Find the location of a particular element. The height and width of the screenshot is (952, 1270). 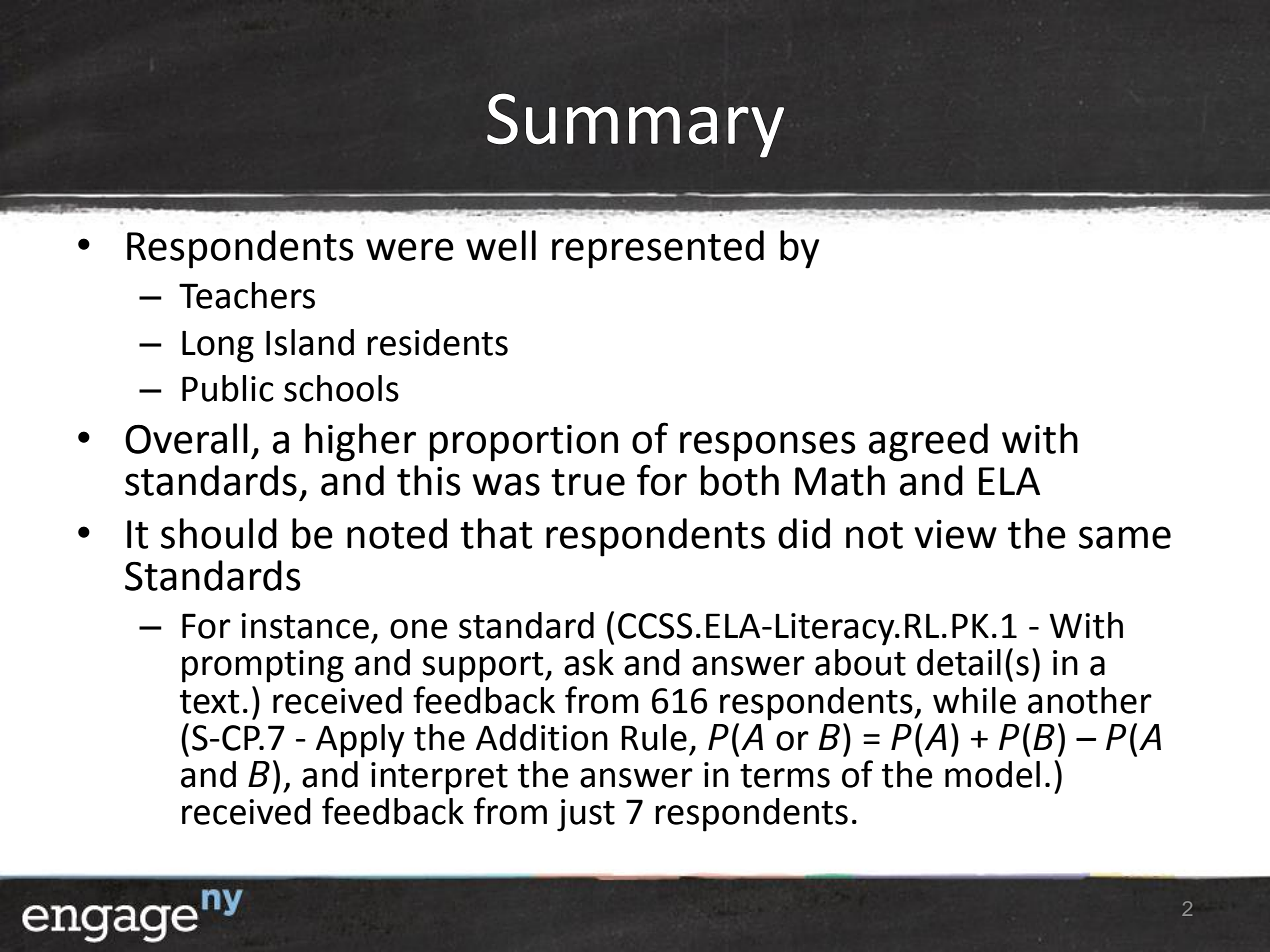

instance is located at coordinates (305, 626).
